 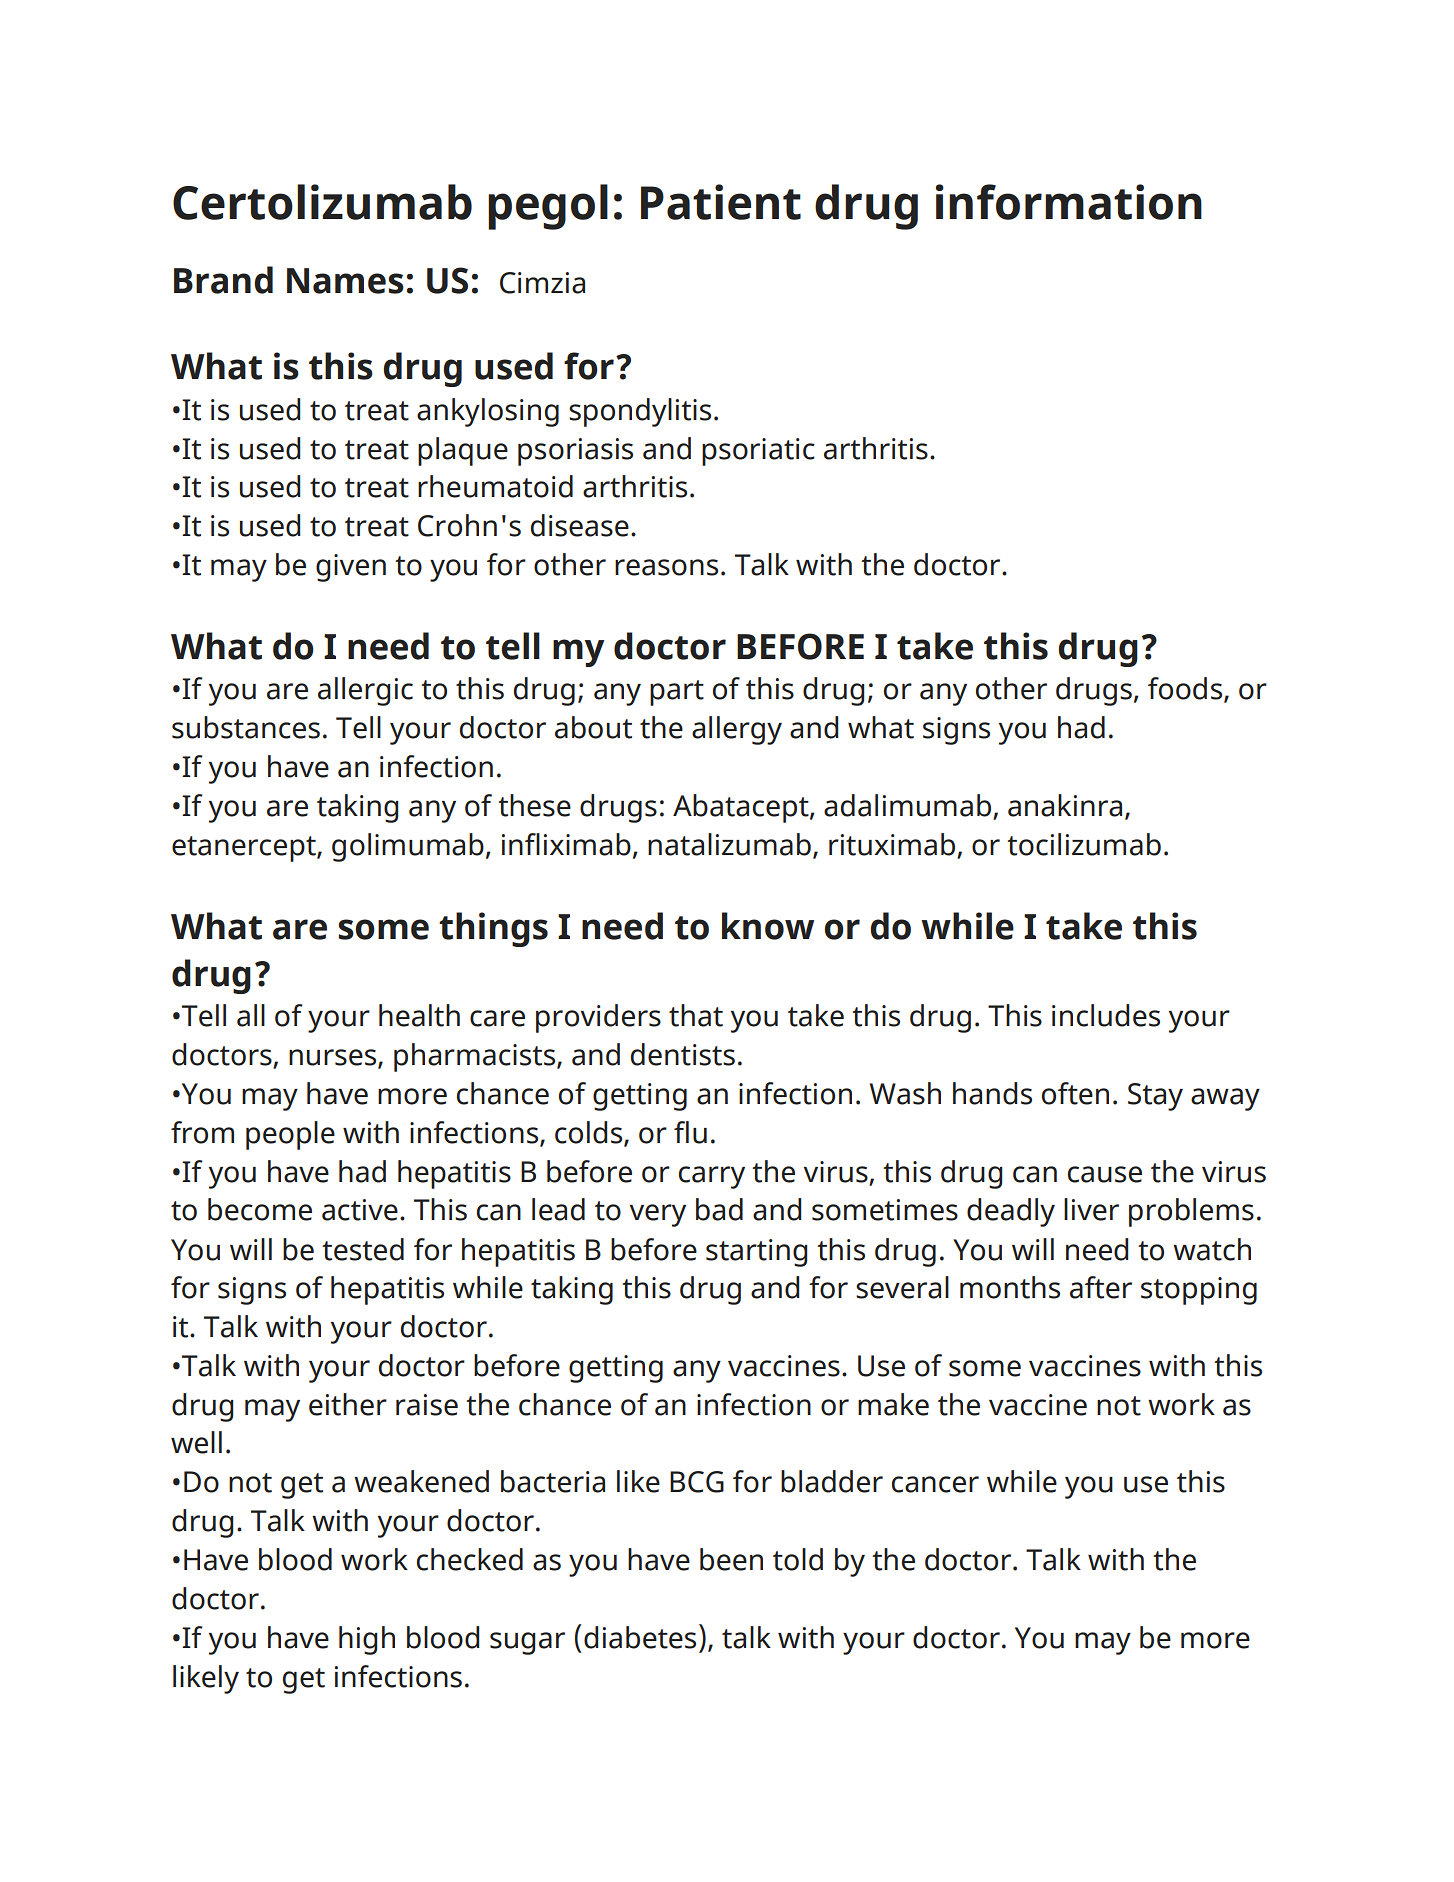 What do you see at coordinates (365, 691) in the screenshot?
I see `allergic` at bounding box center [365, 691].
